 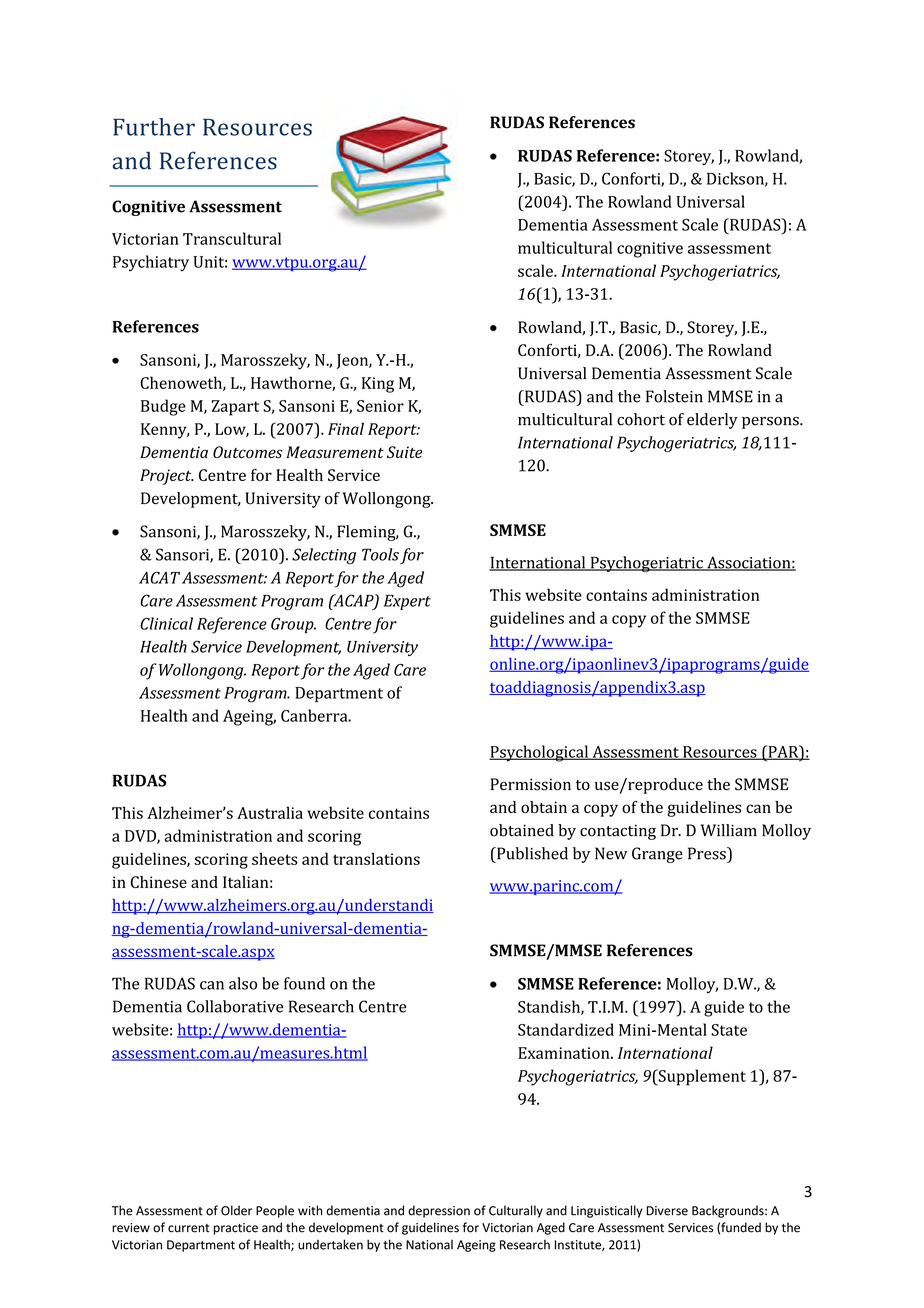 I want to click on William, so click(x=729, y=830).
